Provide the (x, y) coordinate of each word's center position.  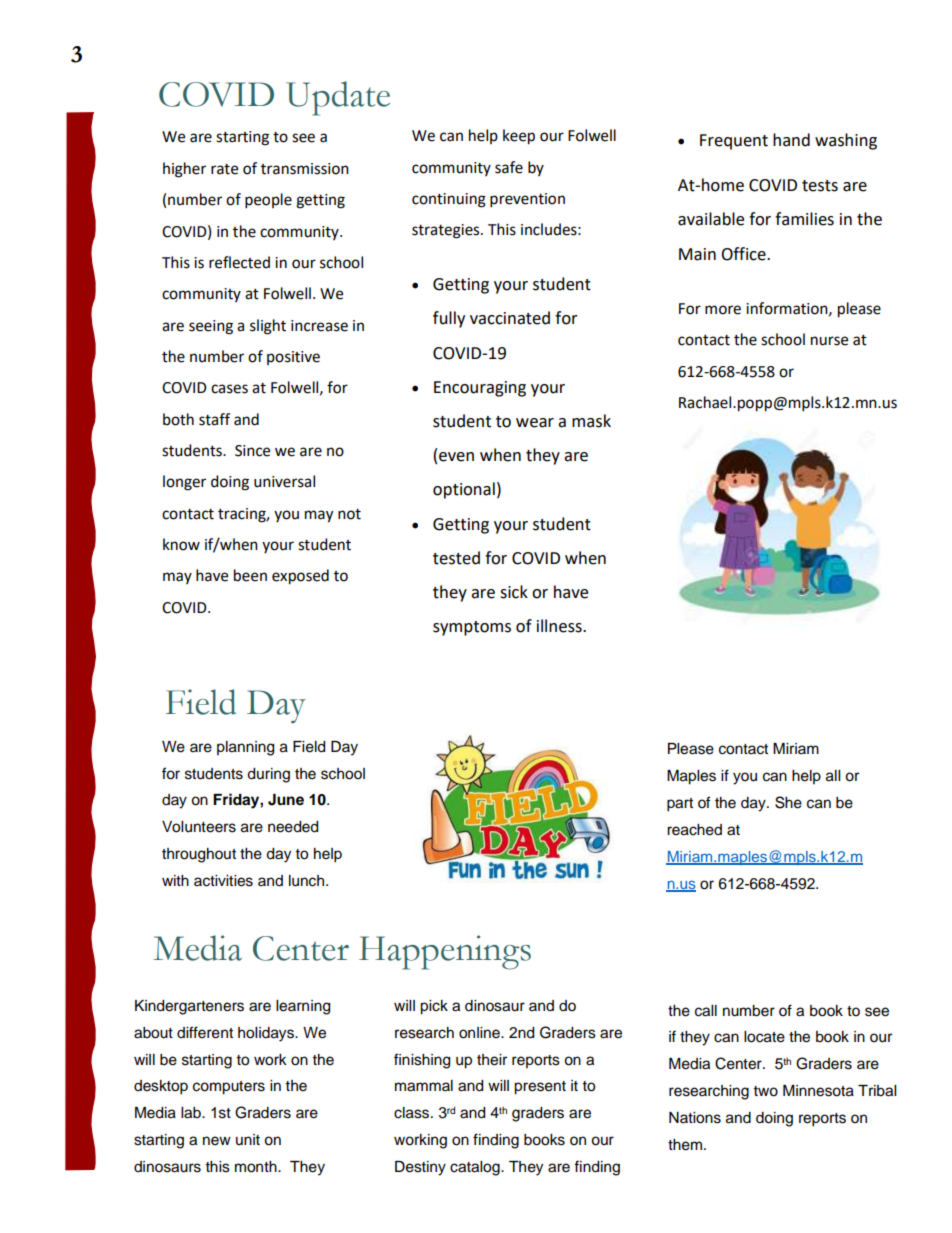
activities (223, 881)
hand (791, 140)
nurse (829, 341)
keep (519, 137)
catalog (476, 1168)
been (250, 575)
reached (694, 830)
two (766, 1091)
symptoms (472, 628)
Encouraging (480, 389)
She (788, 802)
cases (229, 389)
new (217, 1141)
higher (184, 170)
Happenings (445, 952)
